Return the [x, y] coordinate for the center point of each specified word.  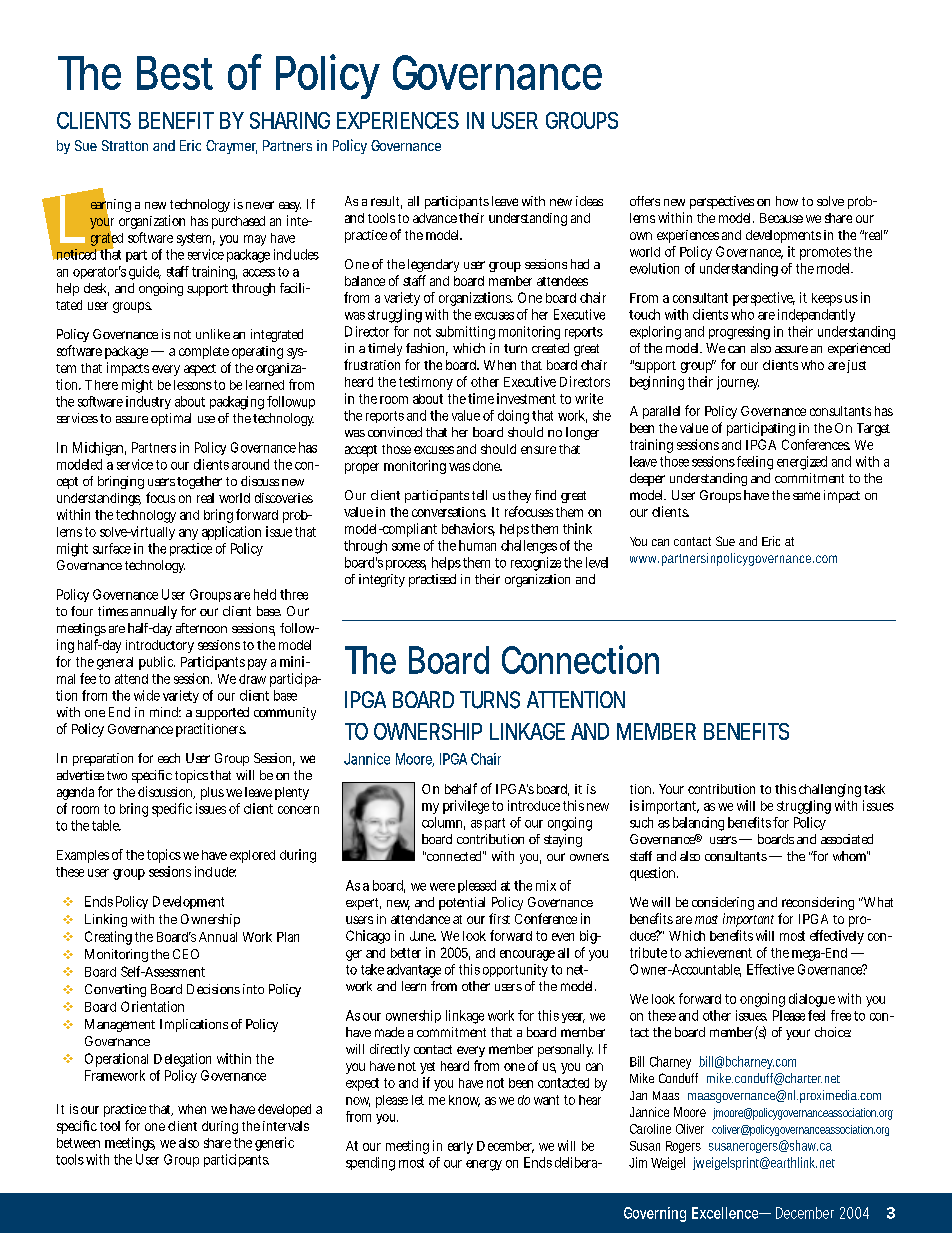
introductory [160, 646]
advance [435, 218]
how [787, 201]
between [78, 1143]
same [806, 496]
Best [175, 73]
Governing [655, 1214]
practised [432, 580]
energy [484, 1165]
